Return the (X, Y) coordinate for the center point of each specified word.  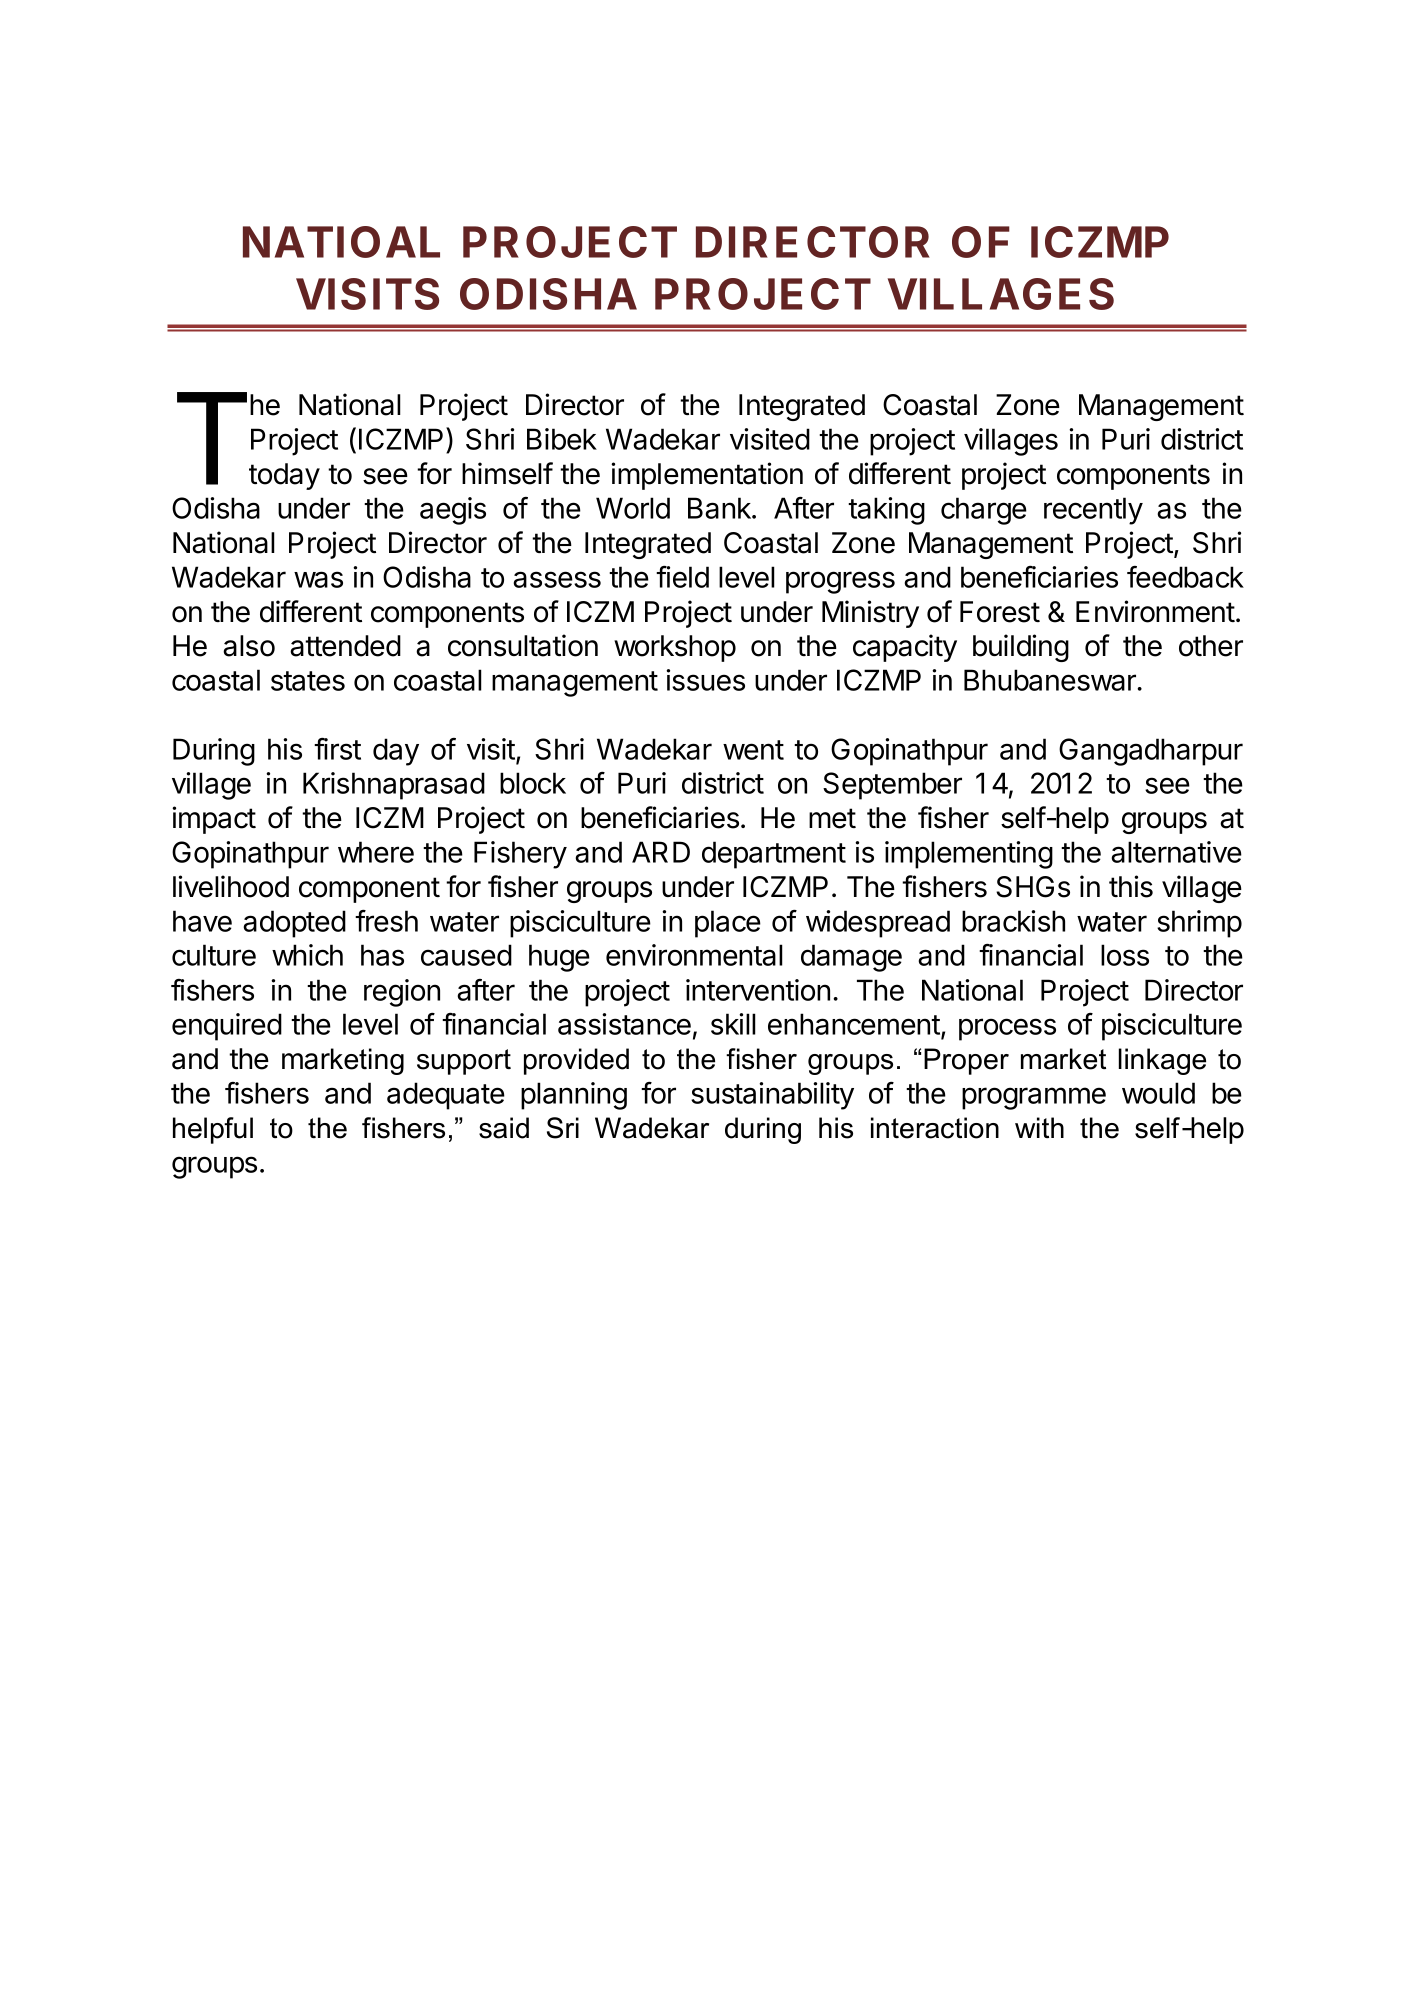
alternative (1176, 852)
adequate (446, 1096)
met (832, 818)
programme (1034, 1098)
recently (1093, 511)
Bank (720, 508)
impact (214, 820)
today (284, 476)
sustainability (772, 1096)
